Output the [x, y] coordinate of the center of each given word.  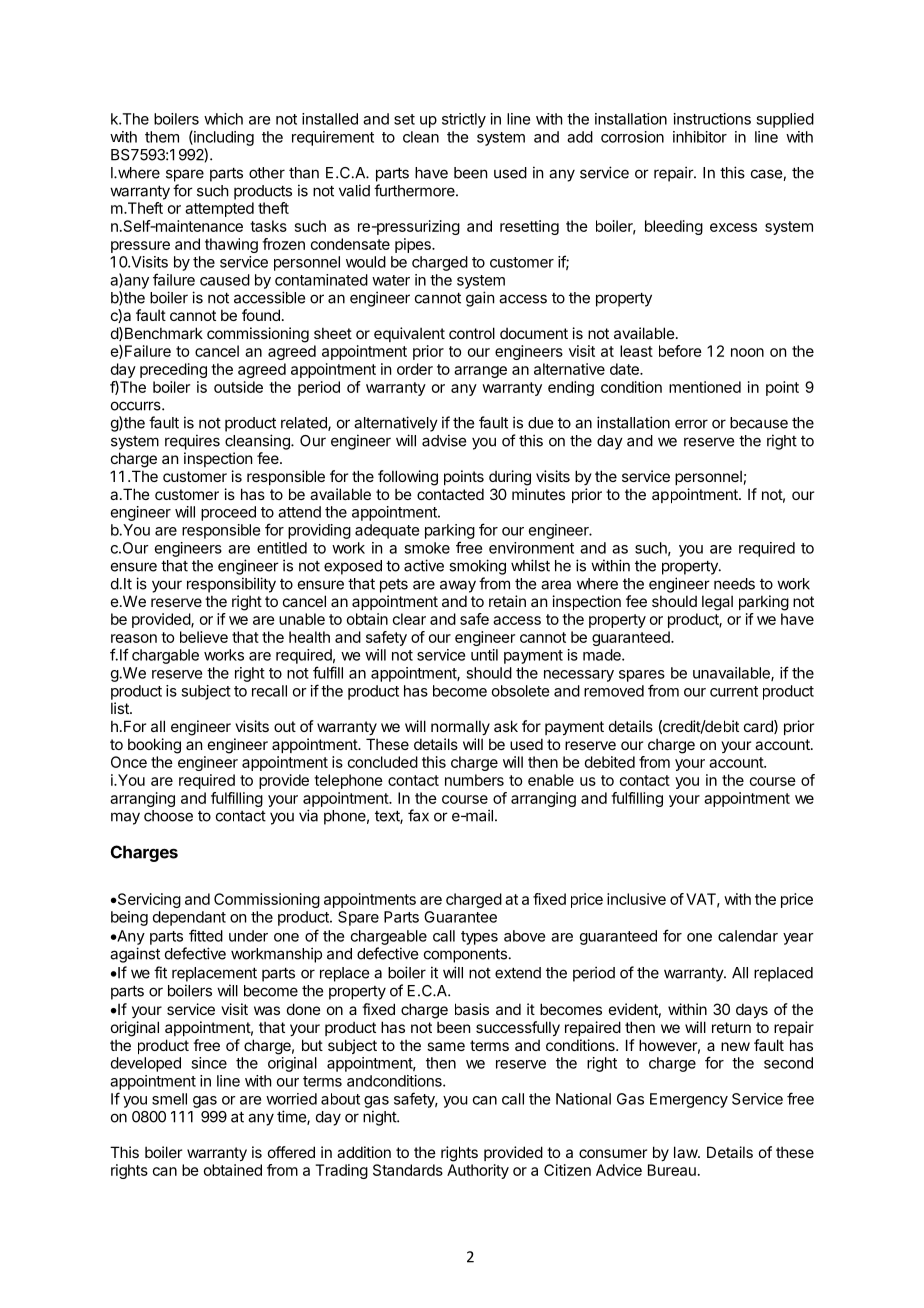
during [510, 478]
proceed [228, 513]
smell [169, 1099]
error [691, 424]
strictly [464, 120]
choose [168, 816]
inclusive [636, 899]
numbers [474, 780]
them [162, 137]
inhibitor [700, 137]
